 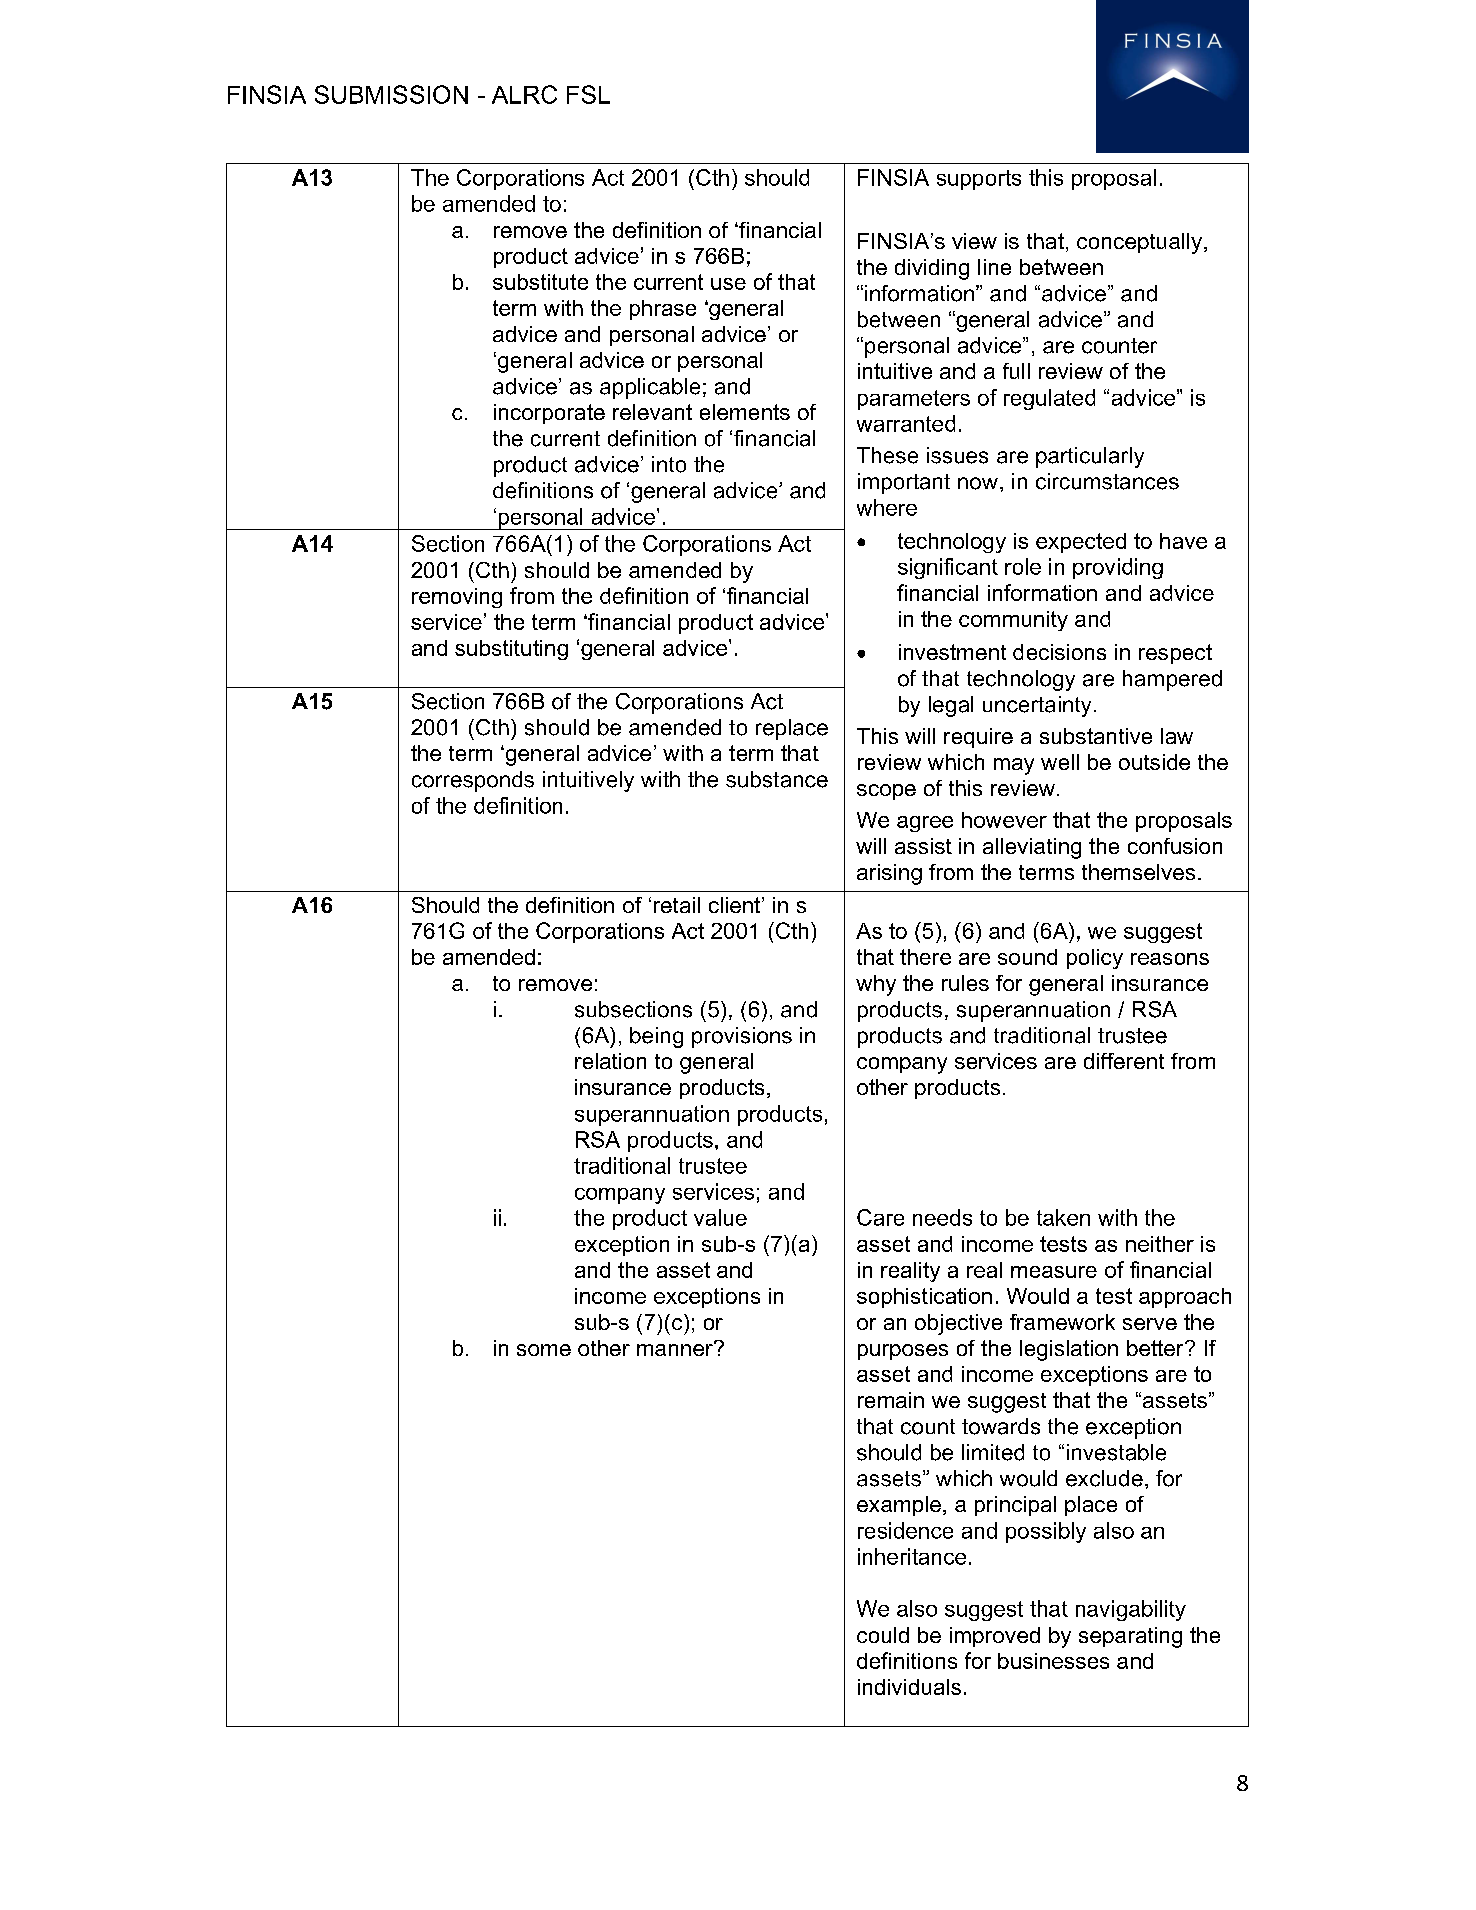 I want to click on separating, so click(x=1130, y=1637).
